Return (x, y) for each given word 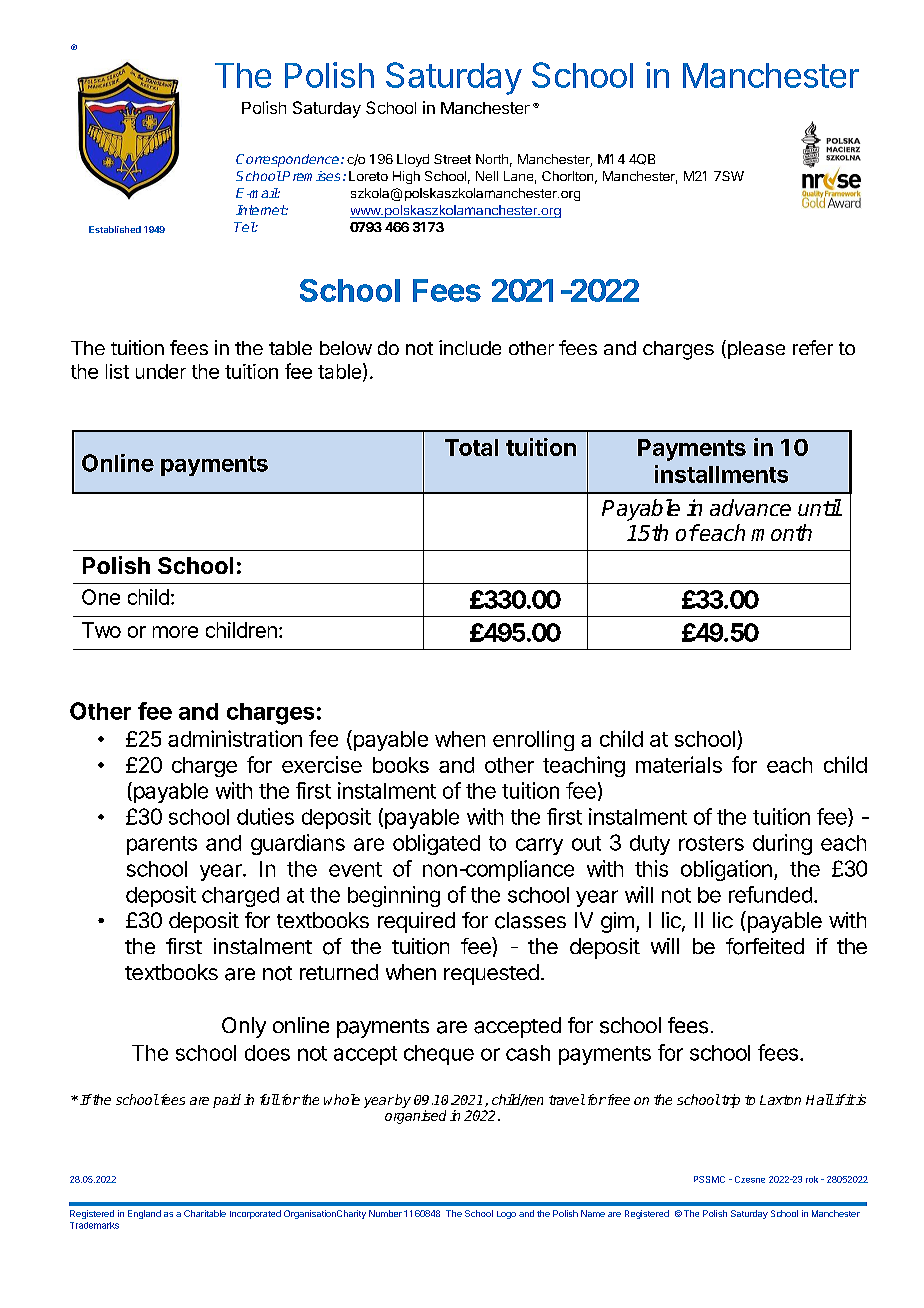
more (175, 632)
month (781, 532)
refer (813, 347)
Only (244, 1027)
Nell (487, 176)
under (161, 371)
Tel (245, 227)
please (755, 349)
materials (679, 764)
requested (491, 974)
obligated (436, 844)
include (470, 347)
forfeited (765, 946)
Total (471, 447)
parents (162, 845)
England (144, 1214)
